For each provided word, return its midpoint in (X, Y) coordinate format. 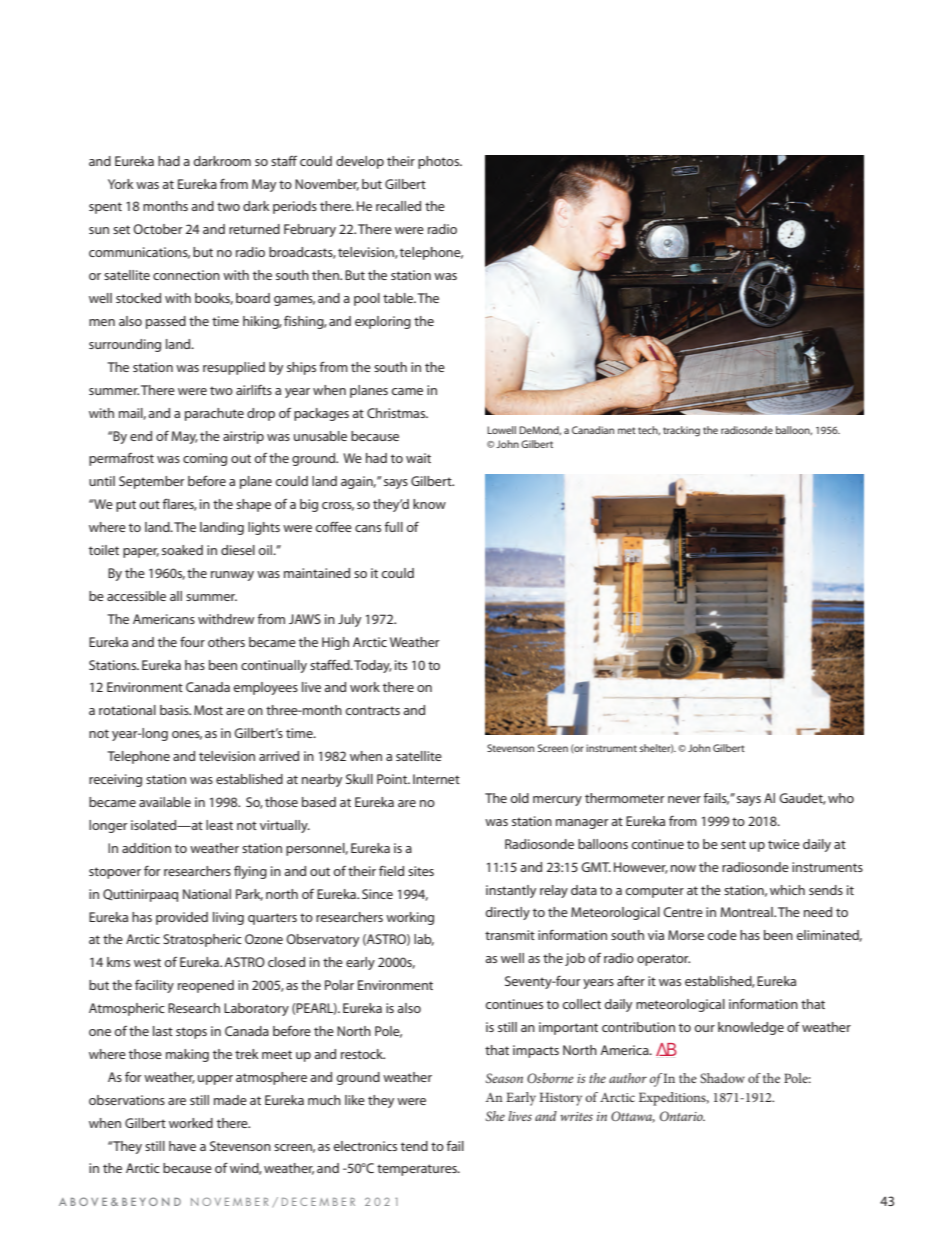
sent (733, 844)
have (182, 1146)
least (219, 825)
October (158, 229)
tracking (681, 431)
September (152, 482)
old (519, 798)
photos (440, 162)
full (394, 526)
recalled (398, 206)
